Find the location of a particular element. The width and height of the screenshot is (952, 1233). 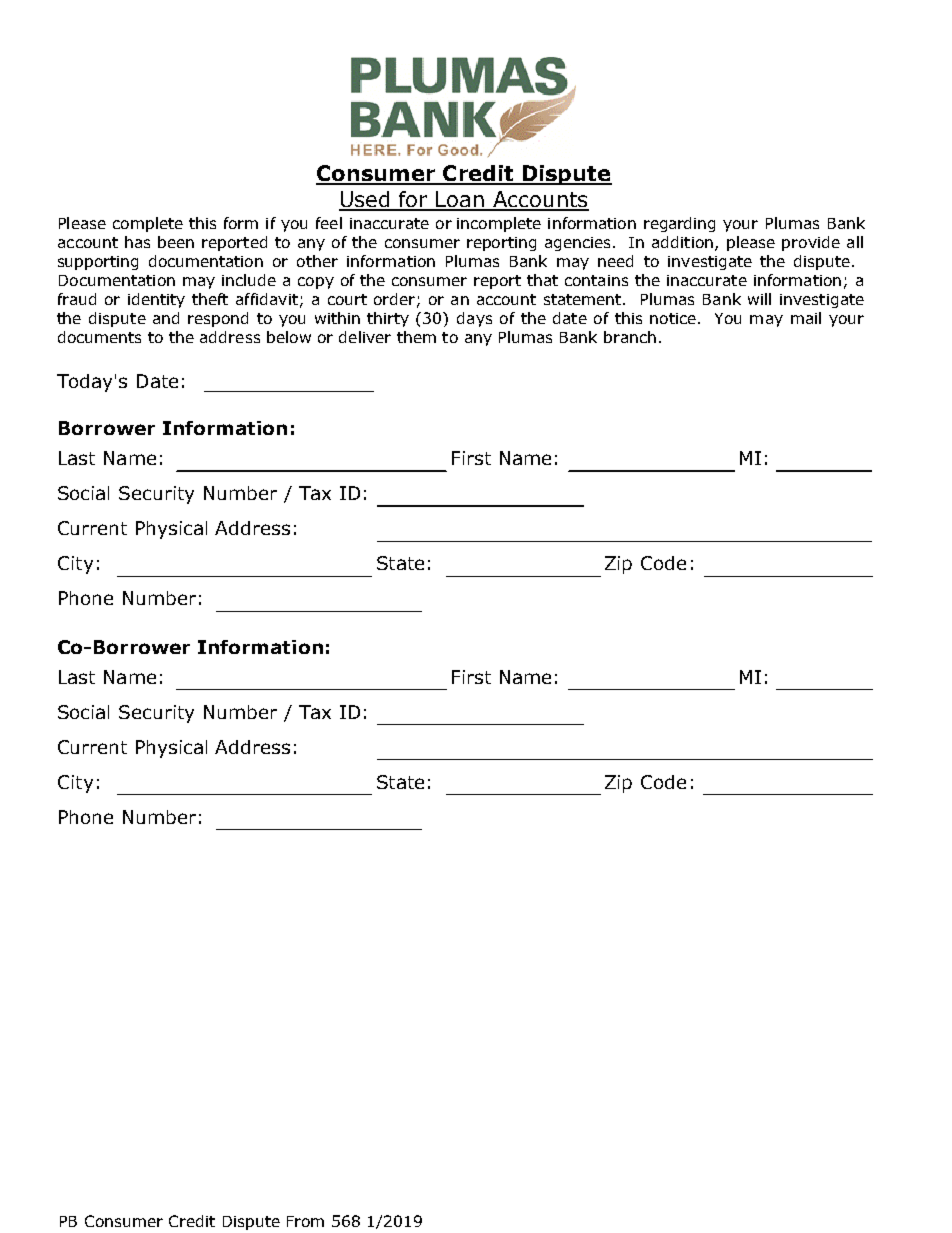

From is located at coordinates (305, 1221).
